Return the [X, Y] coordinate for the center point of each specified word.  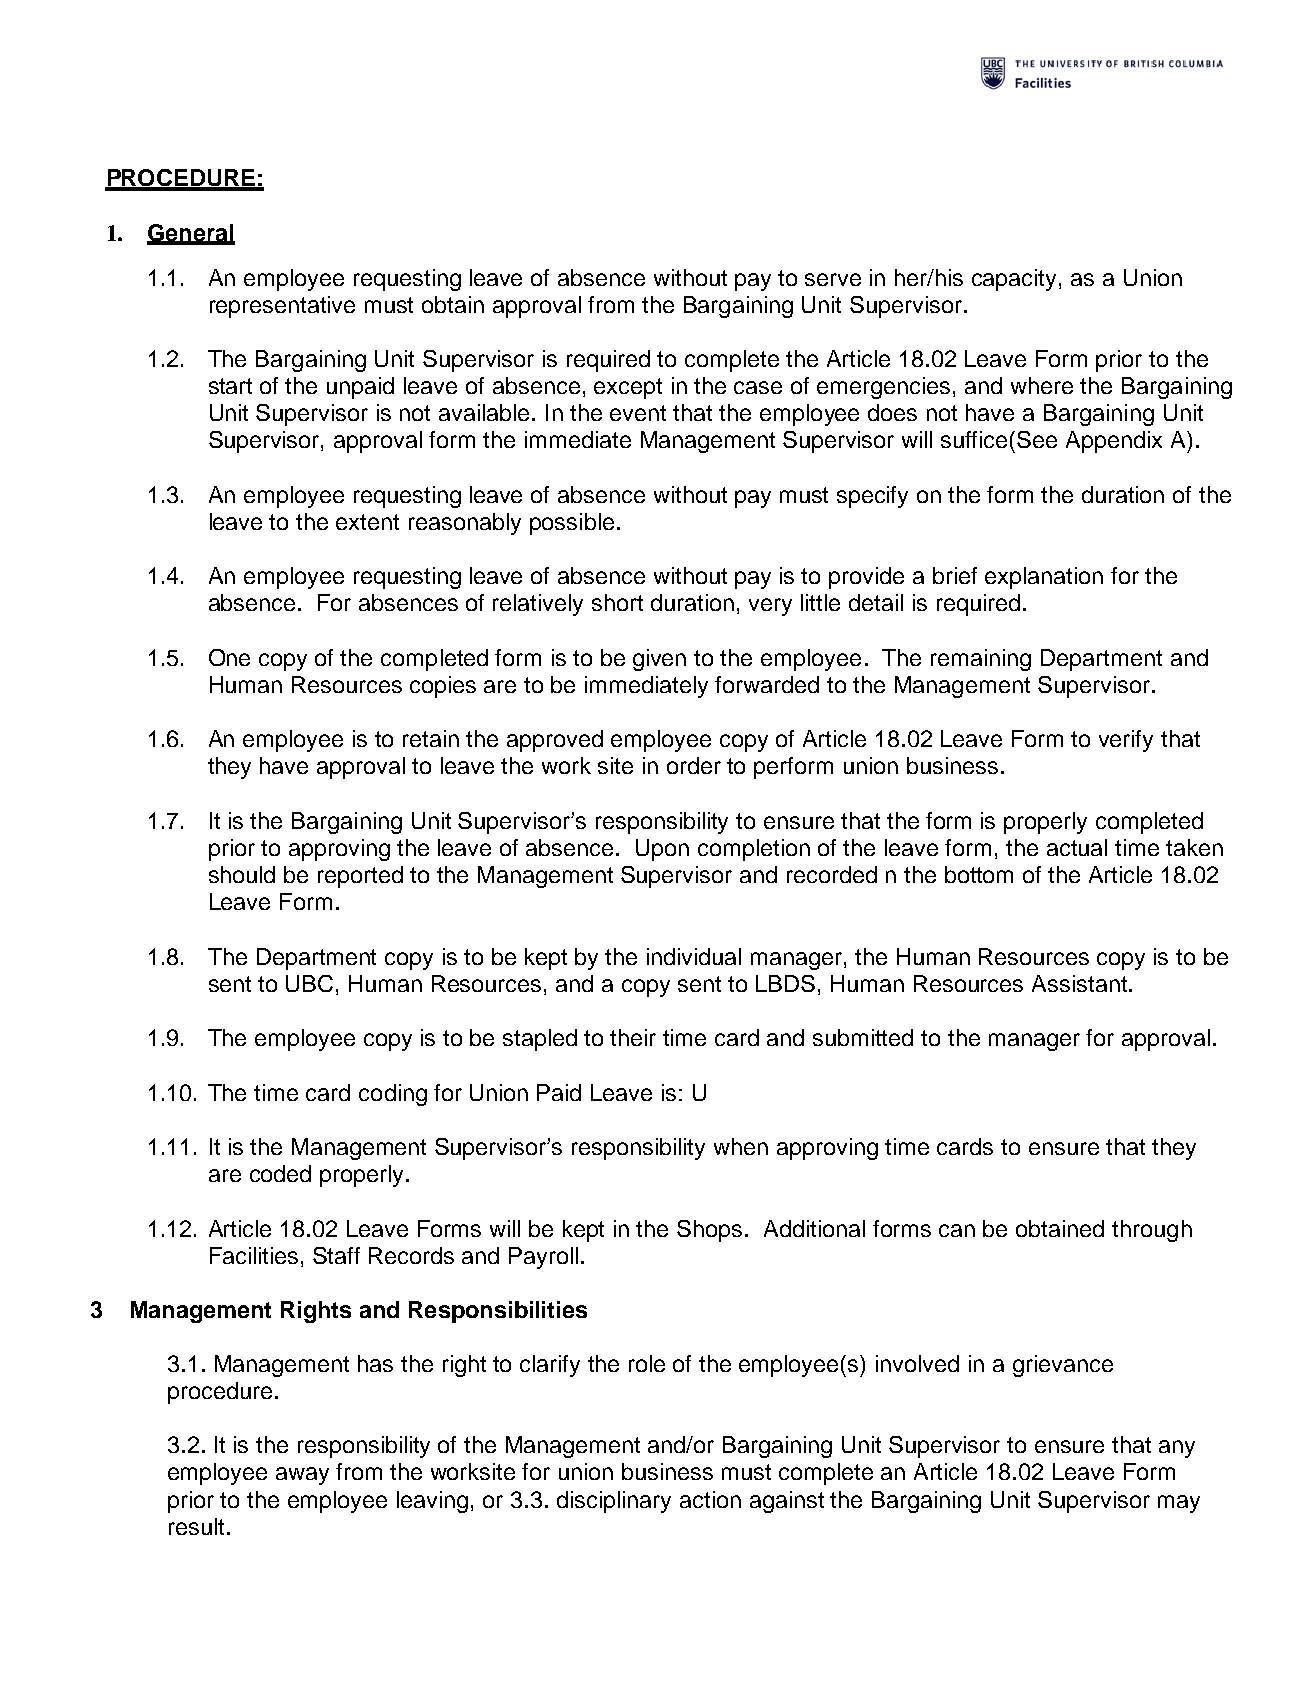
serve [833, 279]
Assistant [1079, 983]
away [302, 1476]
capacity [1016, 280]
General [191, 234]
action [710, 1499]
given [659, 660]
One [229, 657]
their [633, 1037]
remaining [981, 660]
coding [393, 1095]
